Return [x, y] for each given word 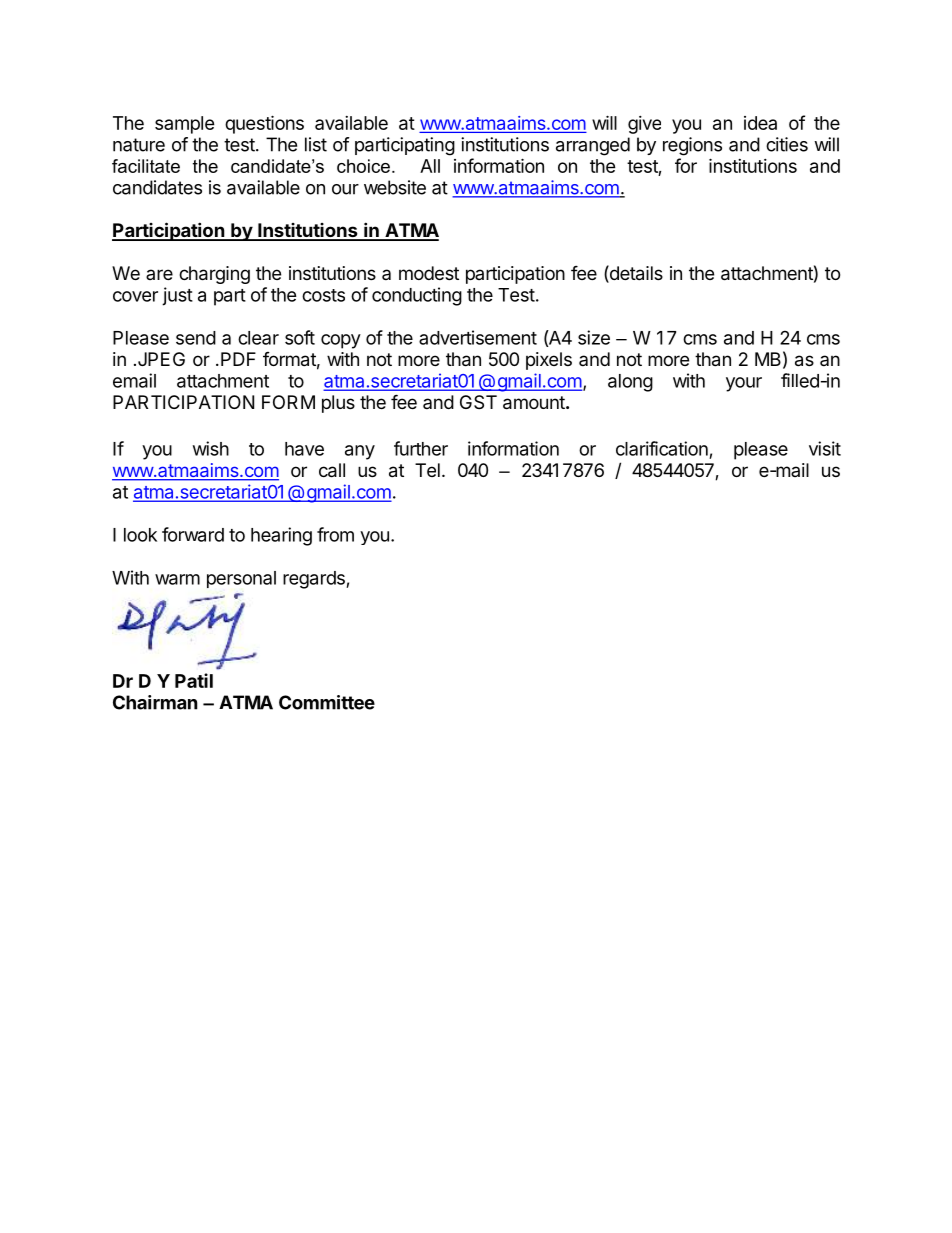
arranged [593, 146]
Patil [194, 680]
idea [760, 123]
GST [478, 402]
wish [211, 448]
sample [185, 125]
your [744, 384]
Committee [327, 702]
